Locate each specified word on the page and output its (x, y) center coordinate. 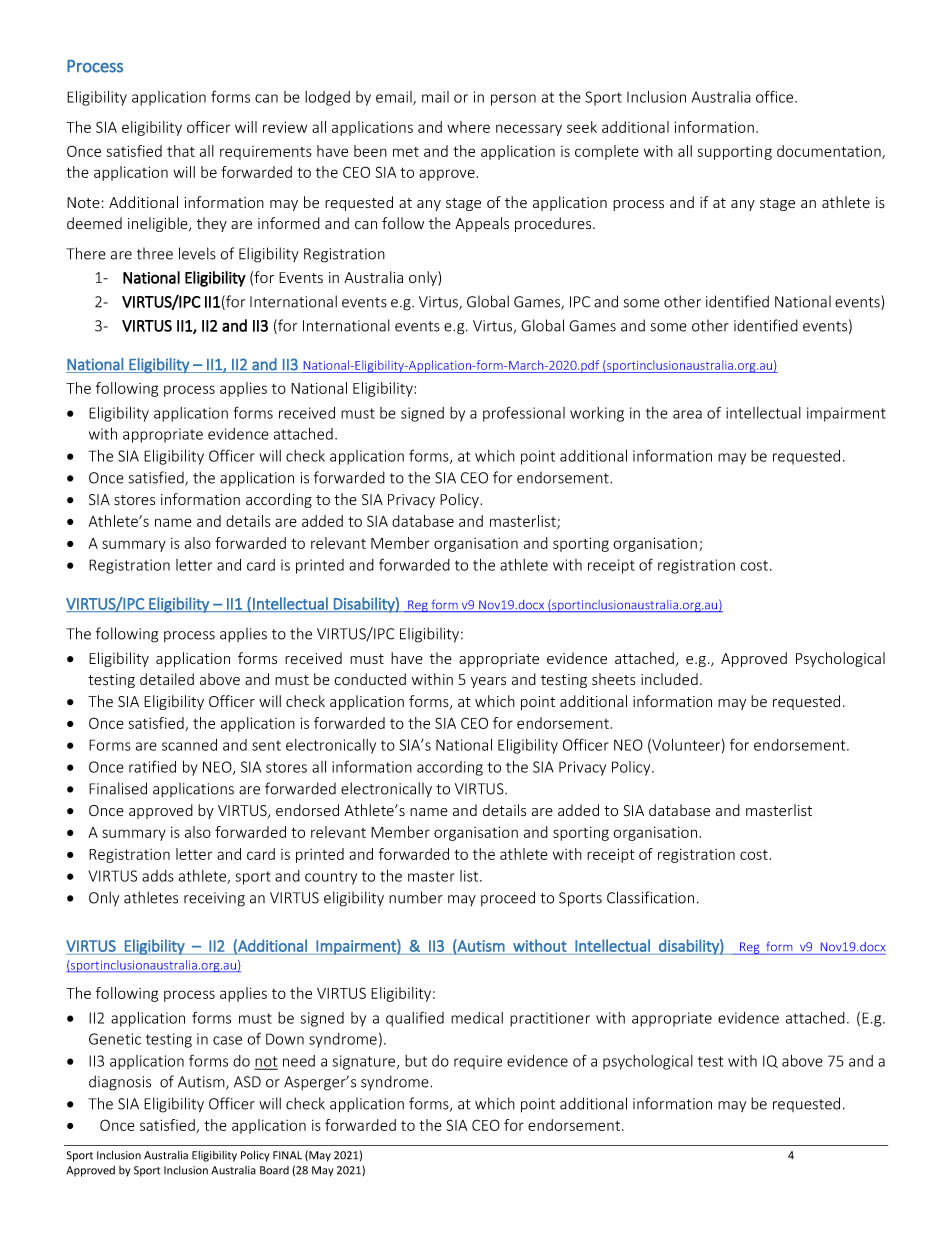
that (181, 151)
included (669, 679)
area (687, 414)
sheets (614, 679)
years (488, 682)
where (468, 127)
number (416, 897)
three (155, 253)
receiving (214, 899)
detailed (167, 679)
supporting (735, 153)
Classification (650, 897)
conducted (370, 679)
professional (524, 414)
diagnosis (120, 1083)
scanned (189, 745)
